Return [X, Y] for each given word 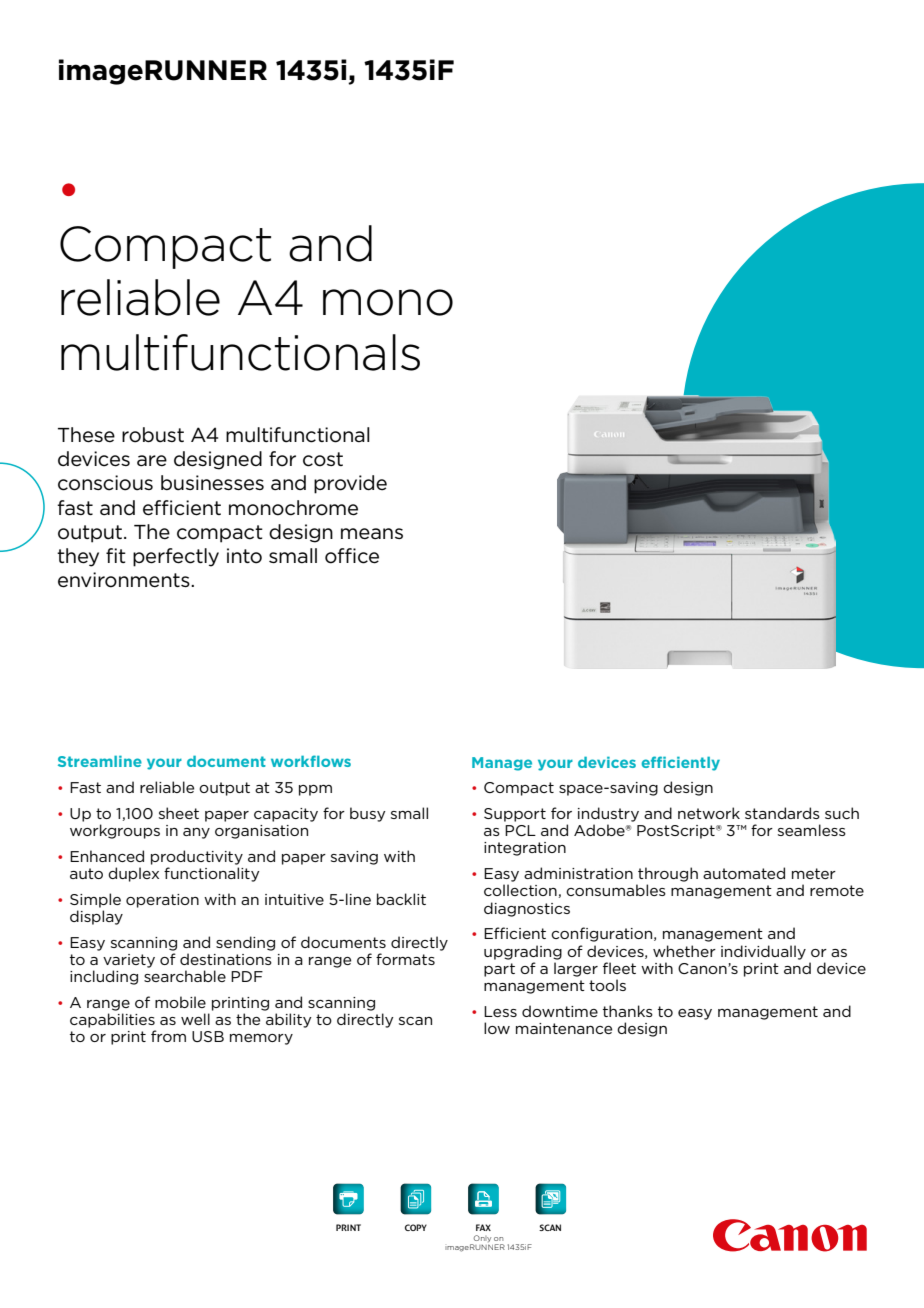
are [152, 461]
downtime [560, 1011]
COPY [416, 1227]
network [709, 813]
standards [782, 813]
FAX [483, 1227]
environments [125, 580]
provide [350, 484]
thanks [628, 1011]
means [372, 534]
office [352, 556]
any [196, 833]
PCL [520, 830]
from [168, 1036]
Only [482, 1238]
